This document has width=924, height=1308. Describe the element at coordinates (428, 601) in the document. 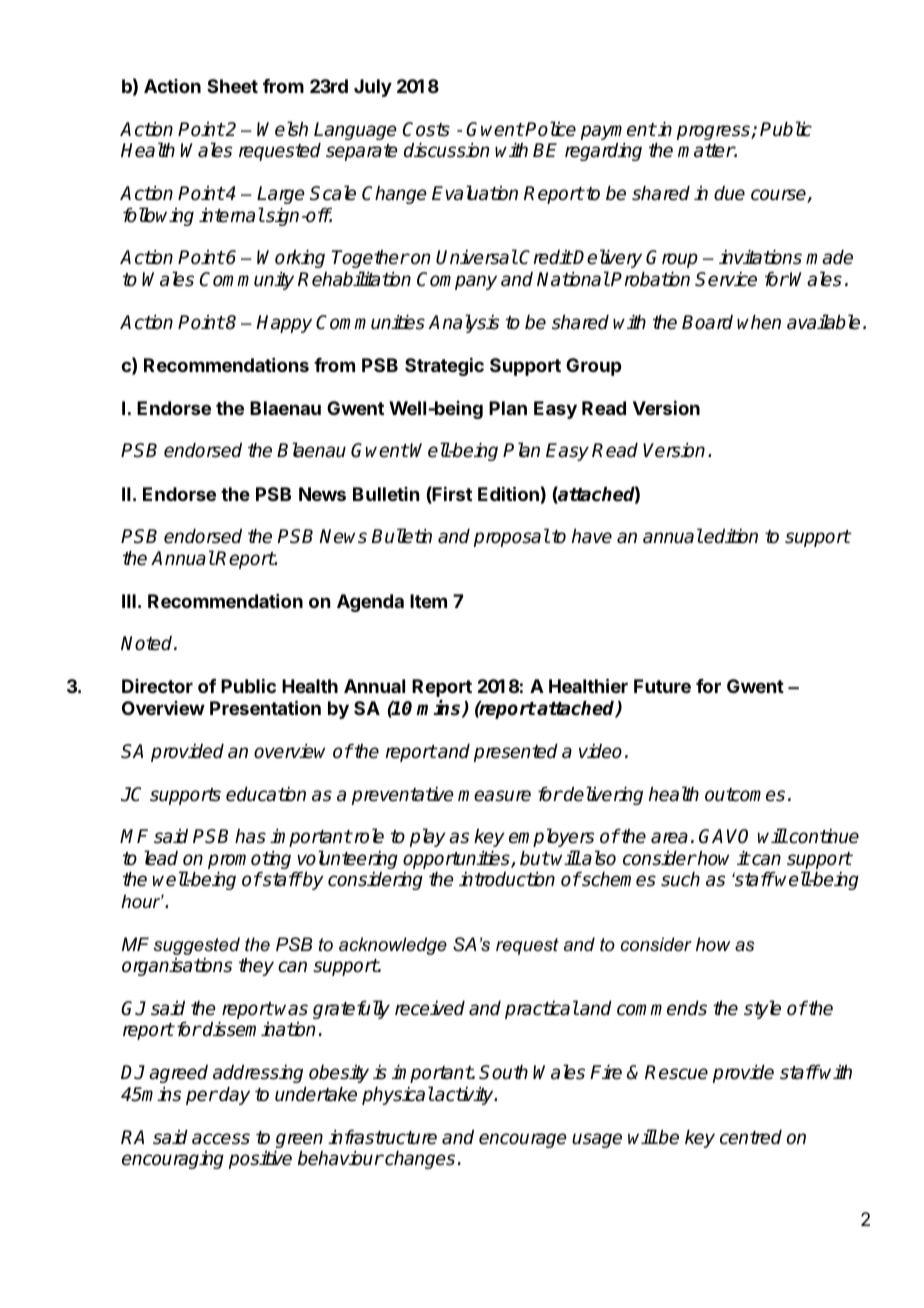

I see `Item` at that location.
